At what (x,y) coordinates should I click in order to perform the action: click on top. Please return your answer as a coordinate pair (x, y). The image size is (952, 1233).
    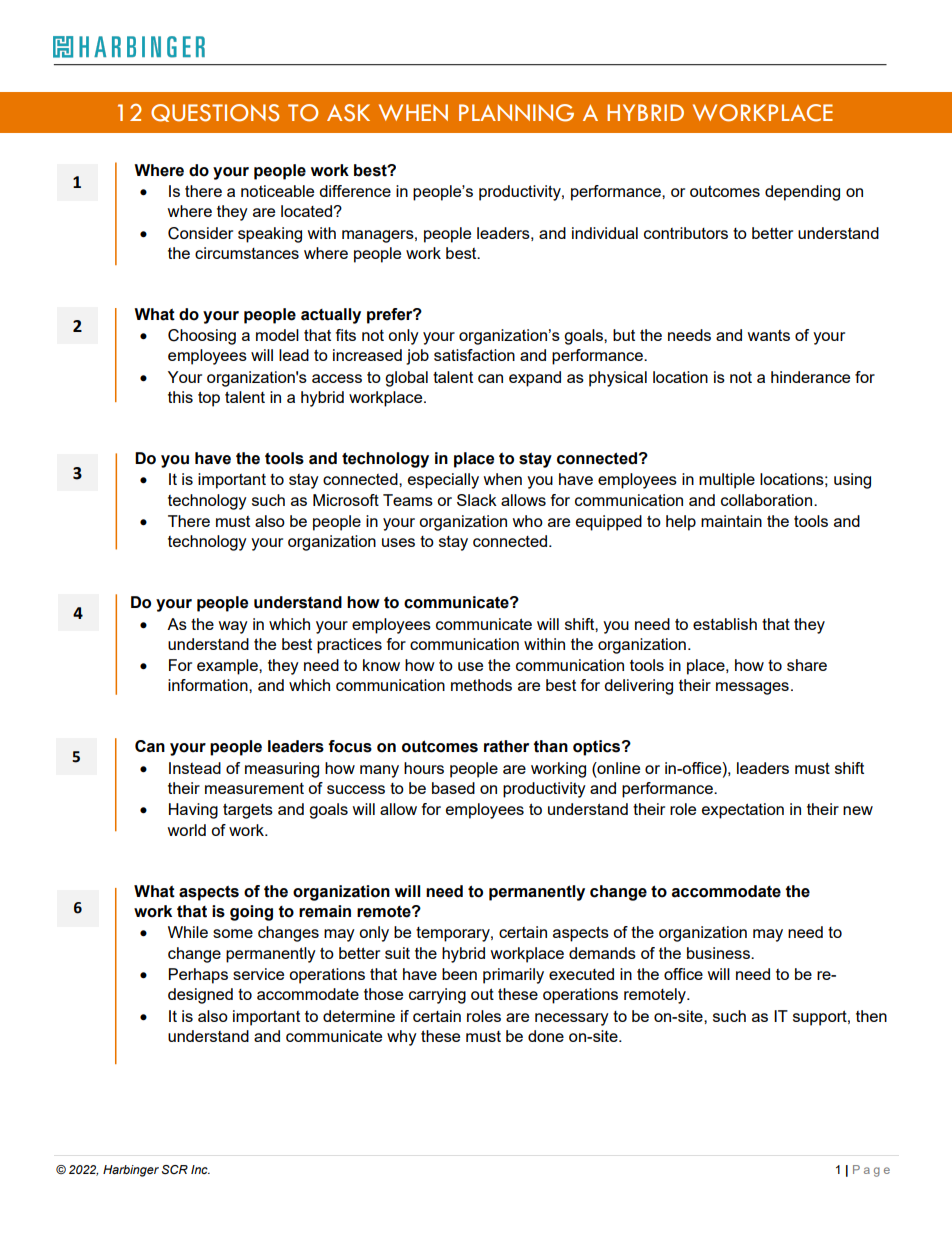
    Looking at the image, I should click on (209, 399).
